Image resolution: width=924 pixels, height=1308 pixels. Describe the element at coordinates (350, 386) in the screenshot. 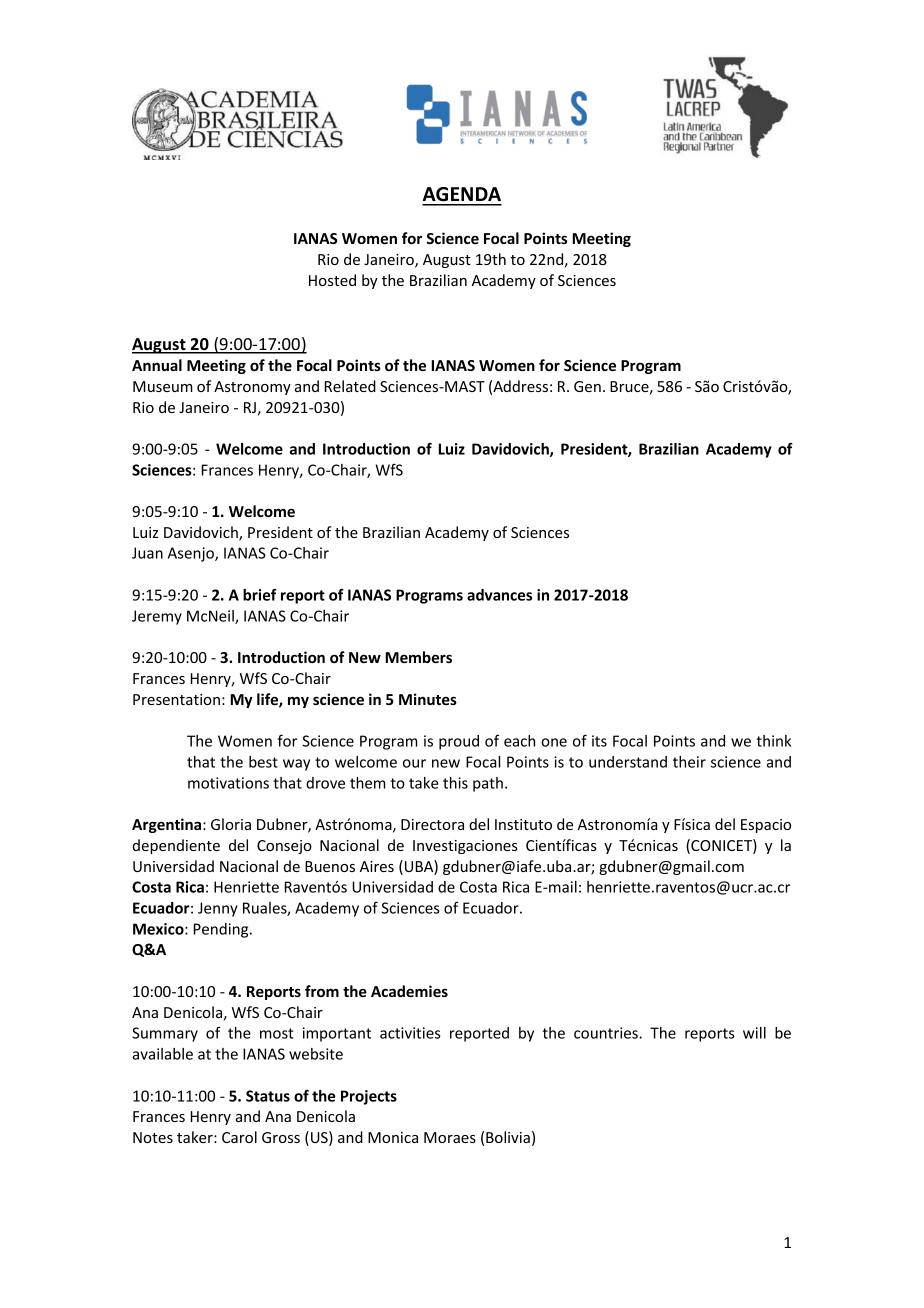

I see `Related` at that location.
